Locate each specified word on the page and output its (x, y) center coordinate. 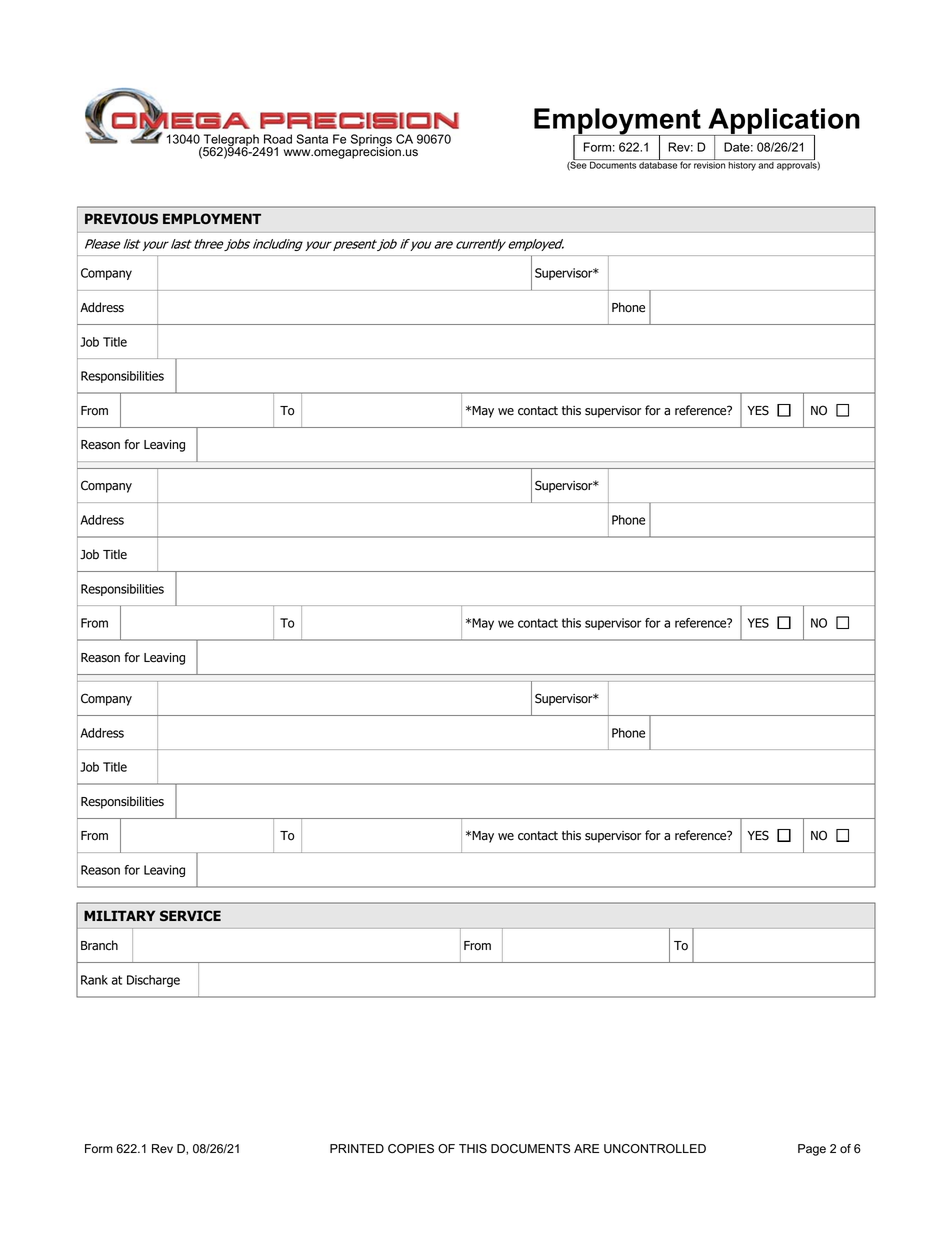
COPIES (411, 1149)
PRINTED (357, 1148)
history (742, 166)
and (766, 165)
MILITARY (119, 915)
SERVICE (190, 915)
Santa (312, 139)
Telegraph (230, 141)
